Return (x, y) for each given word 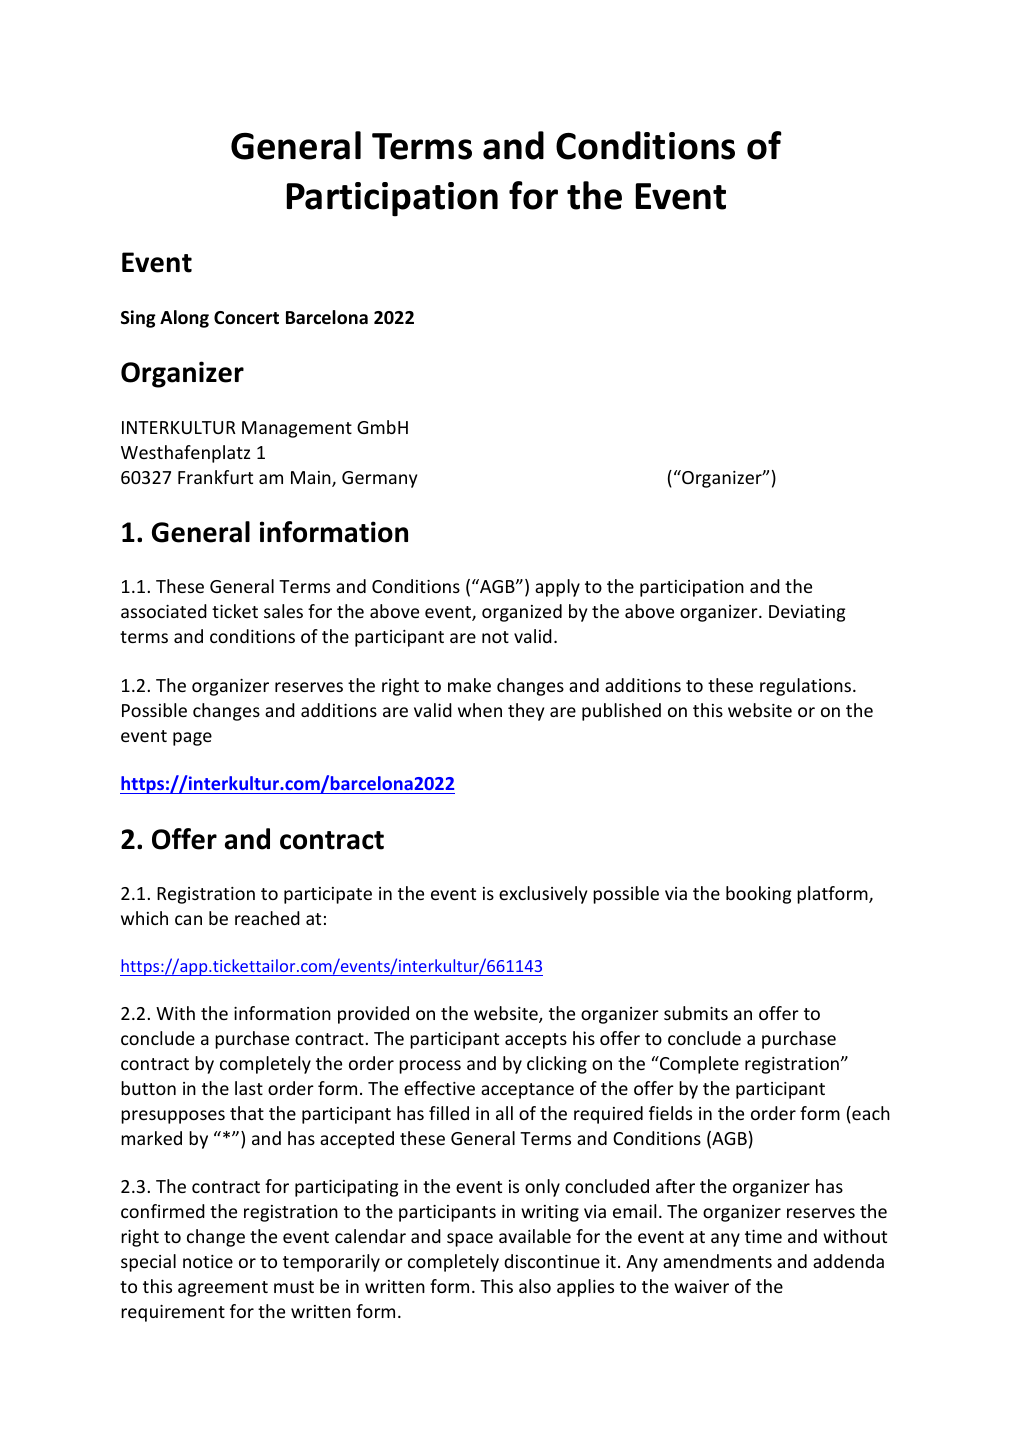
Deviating (807, 613)
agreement (223, 1289)
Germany (379, 479)
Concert (246, 318)
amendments (717, 1261)
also (535, 1286)
